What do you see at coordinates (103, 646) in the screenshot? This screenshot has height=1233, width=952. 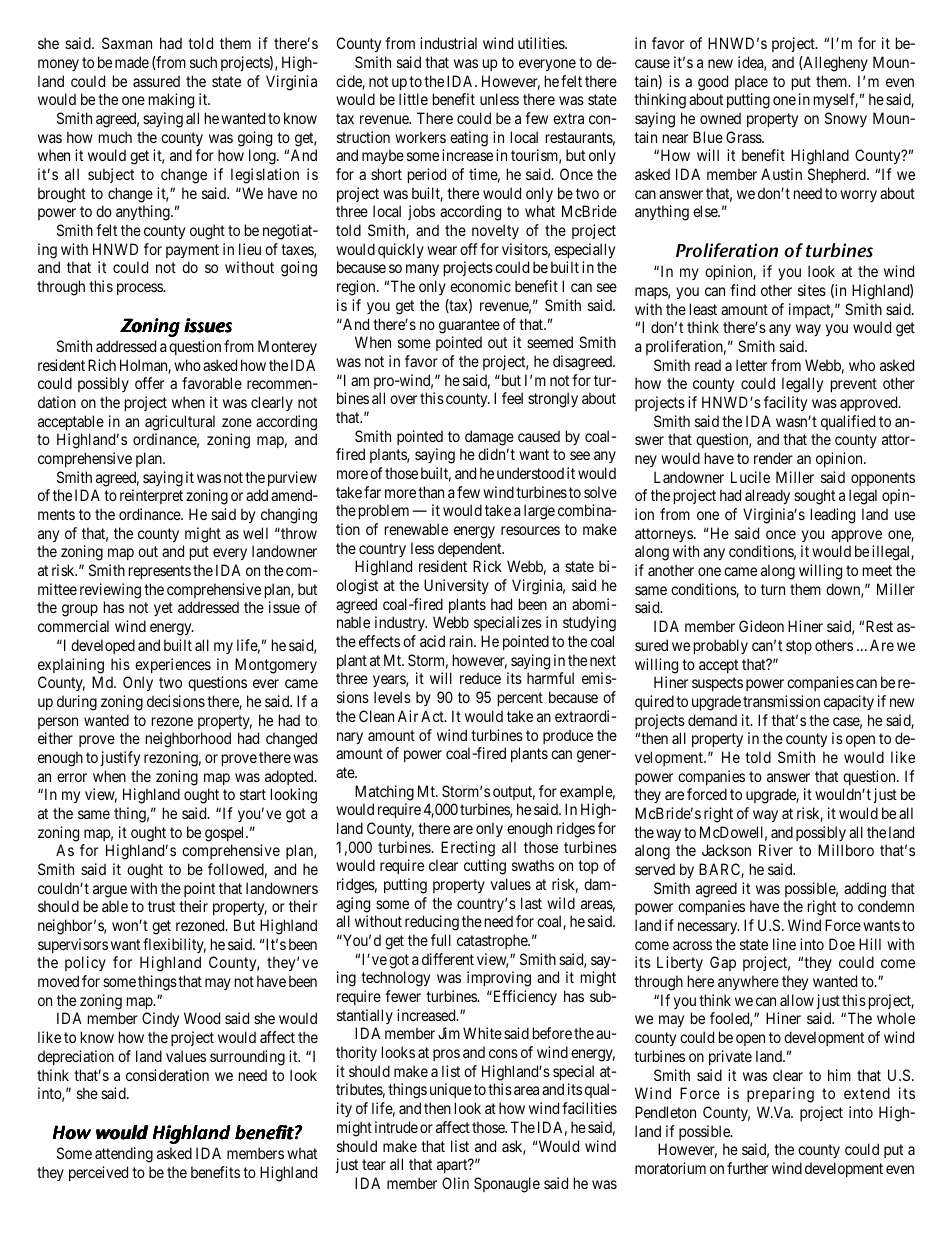 I see `developed` at bounding box center [103, 646].
